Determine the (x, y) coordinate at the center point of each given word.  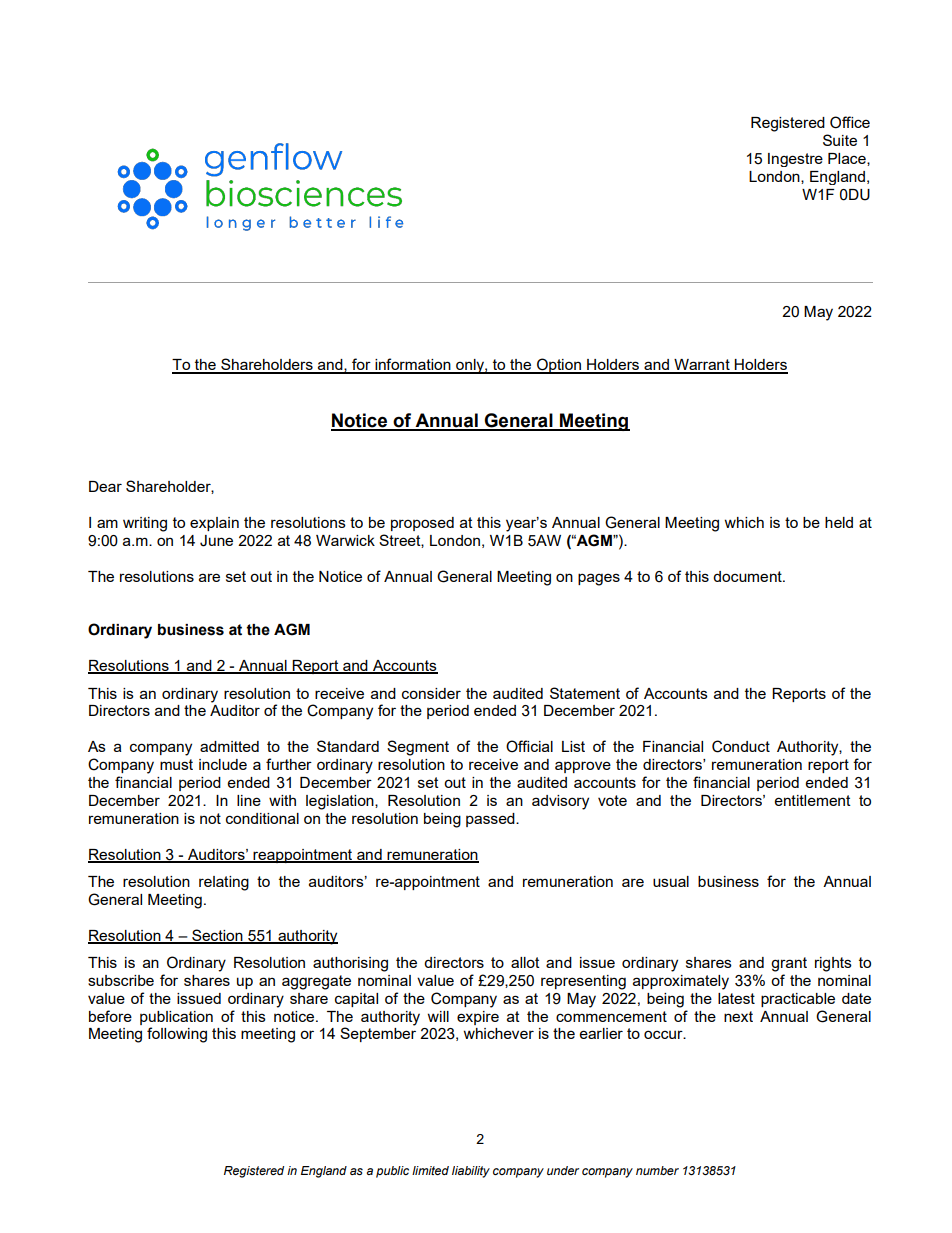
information (413, 365)
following (177, 1035)
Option (559, 366)
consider (431, 693)
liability (471, 1172)
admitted (229, 746)
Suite (840, 140)
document (748, 576)
